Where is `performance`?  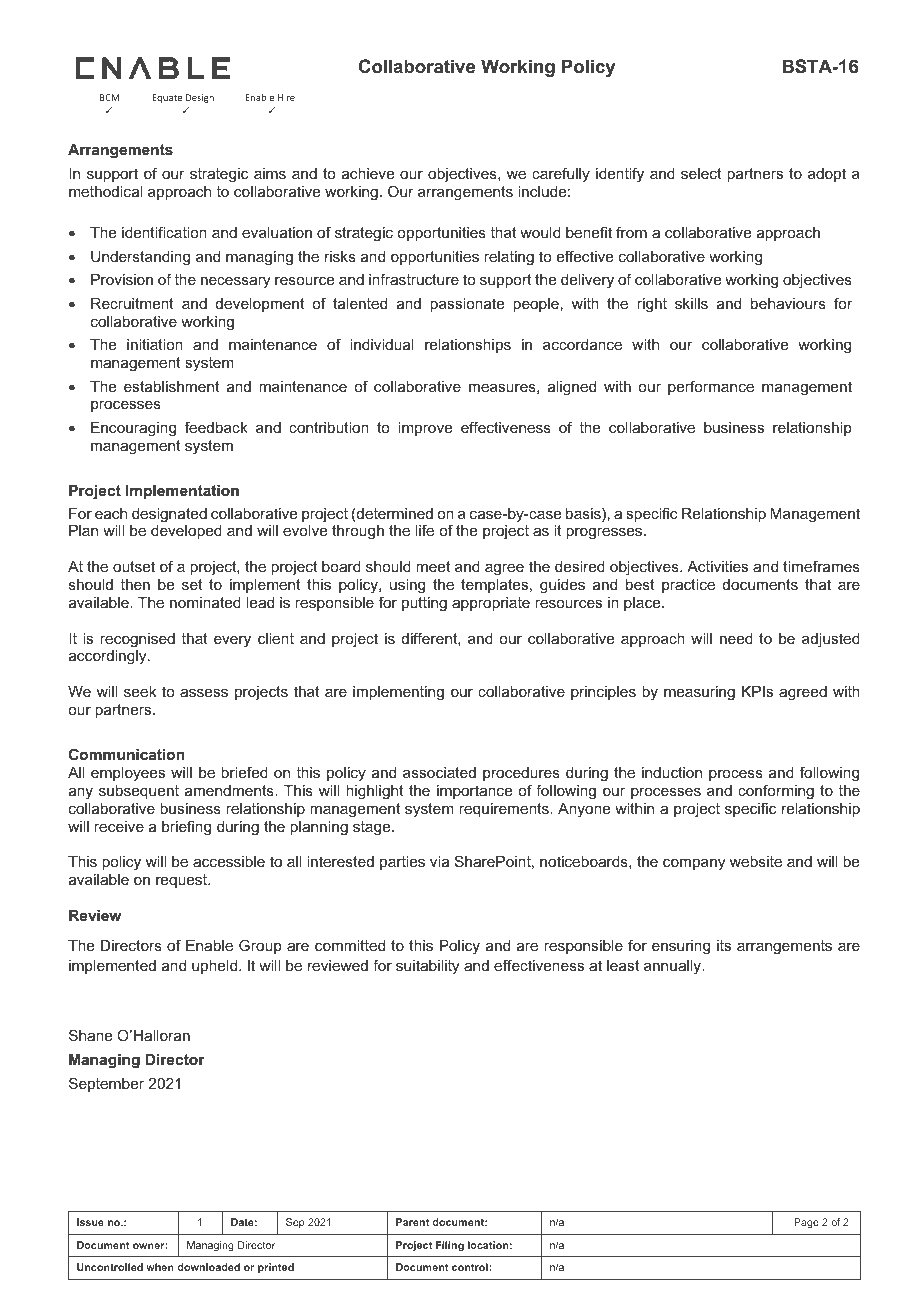
performance is located at coordinates (711, 387).
